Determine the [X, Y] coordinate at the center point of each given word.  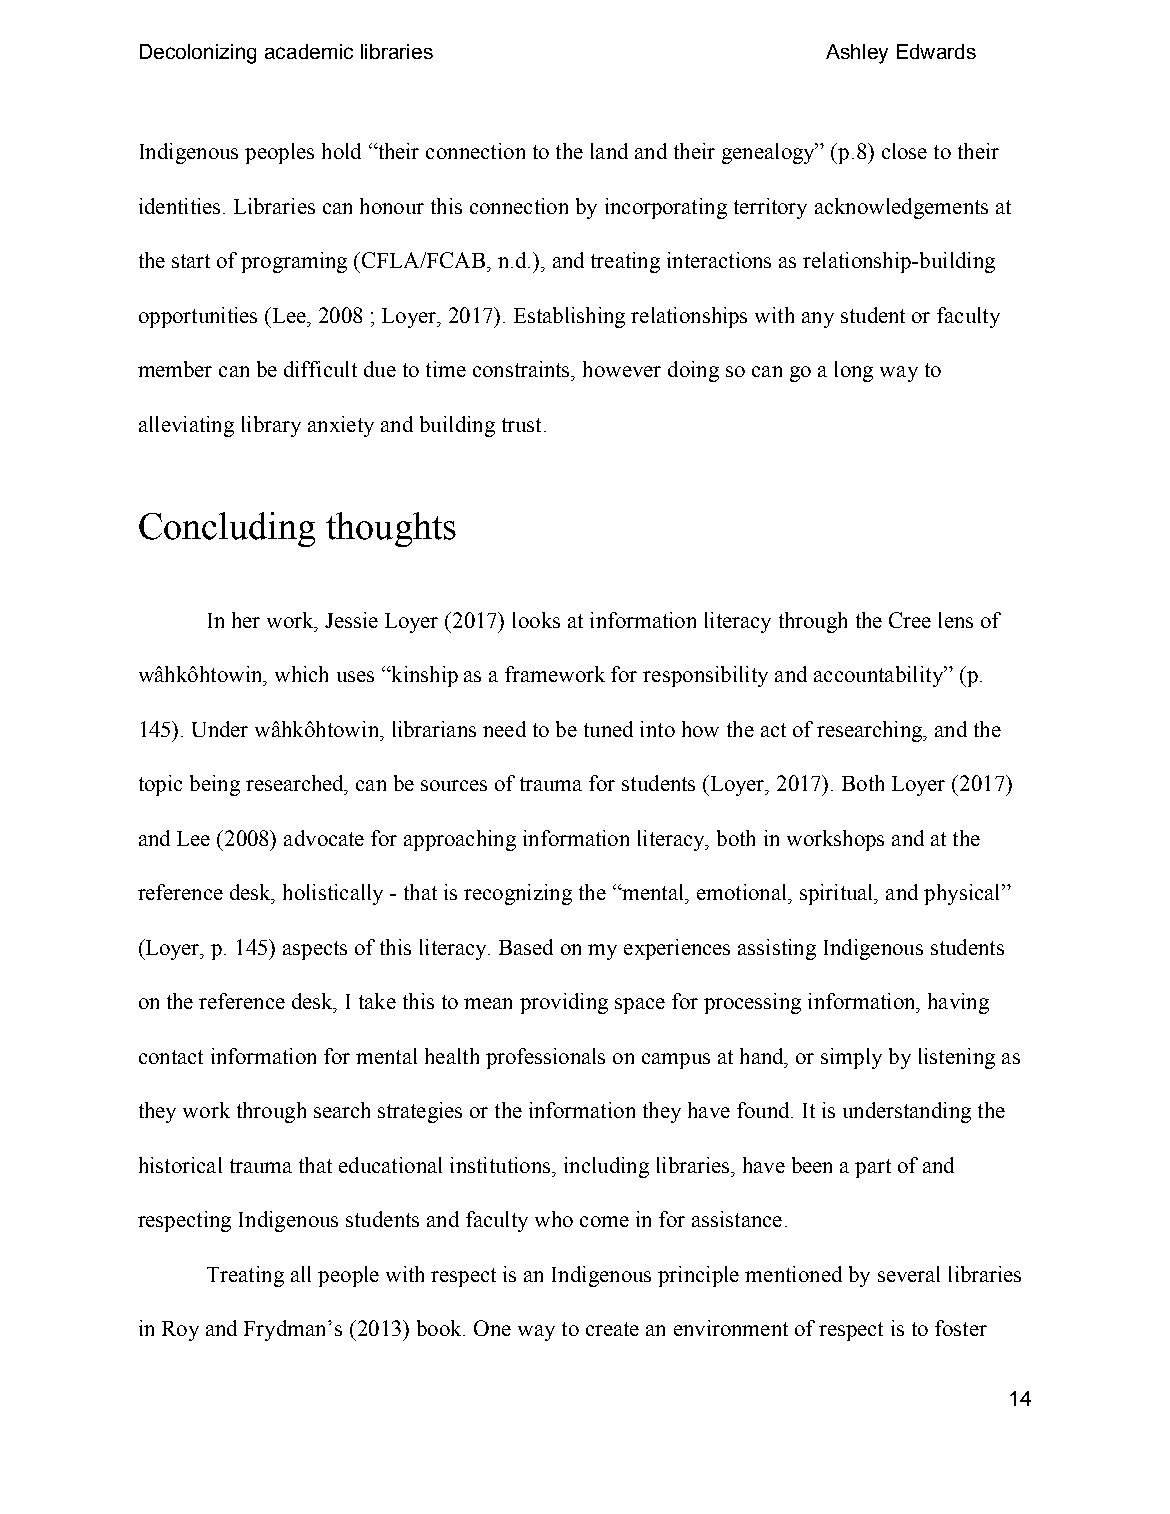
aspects [315, 950]
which [301, 674]
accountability [879, 676]
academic [309, 51]
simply [851, 1058]
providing [564, 1003]
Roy [180, 1331]
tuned [608, 729]
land [609, 151]
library [271, 426]
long [854, 371]
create [612, 1329]
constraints [523, 369]
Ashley [857, 54]
